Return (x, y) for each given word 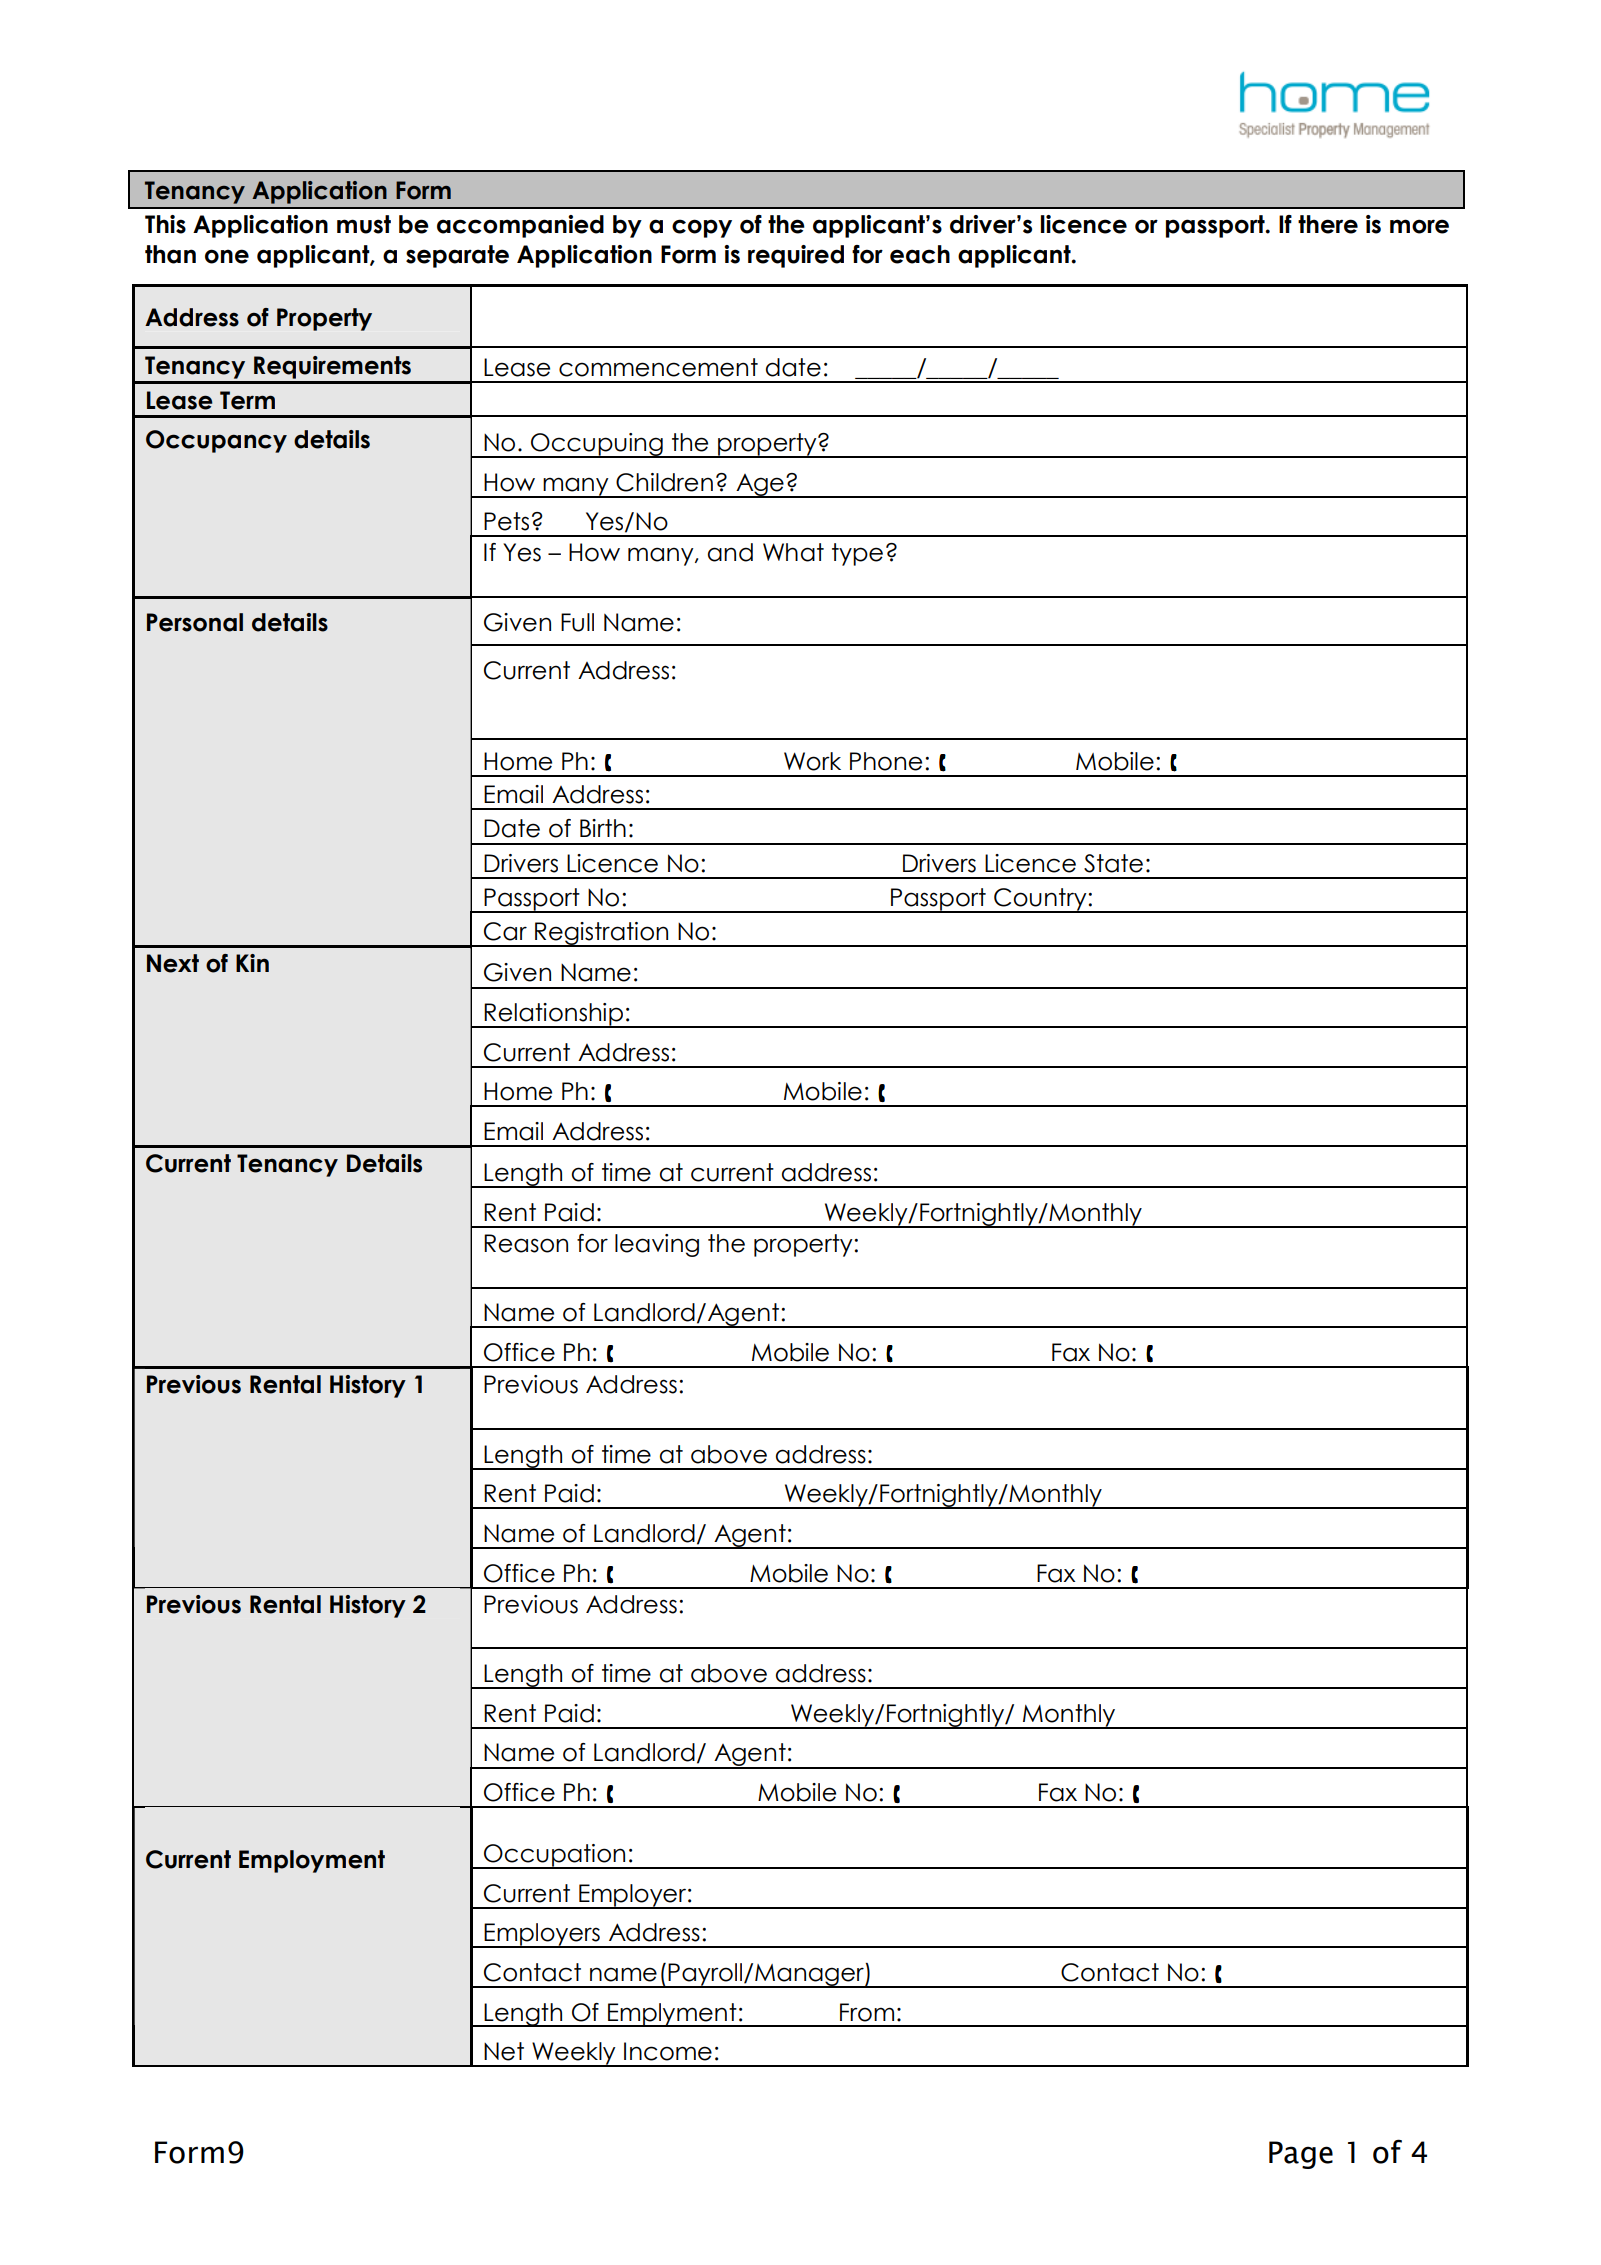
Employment (312, 1861)
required (796, 256)
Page (1301, 2155)
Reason (526, 1243)
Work (812, 761)
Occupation (555, 1856)
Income (668, 2051)
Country (1040, 900)
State (1113, 863)
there (1328, 224)
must (364, 224)
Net (504, 2051)
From (867, 2012)
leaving (657, 1245)
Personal (195, 622)
